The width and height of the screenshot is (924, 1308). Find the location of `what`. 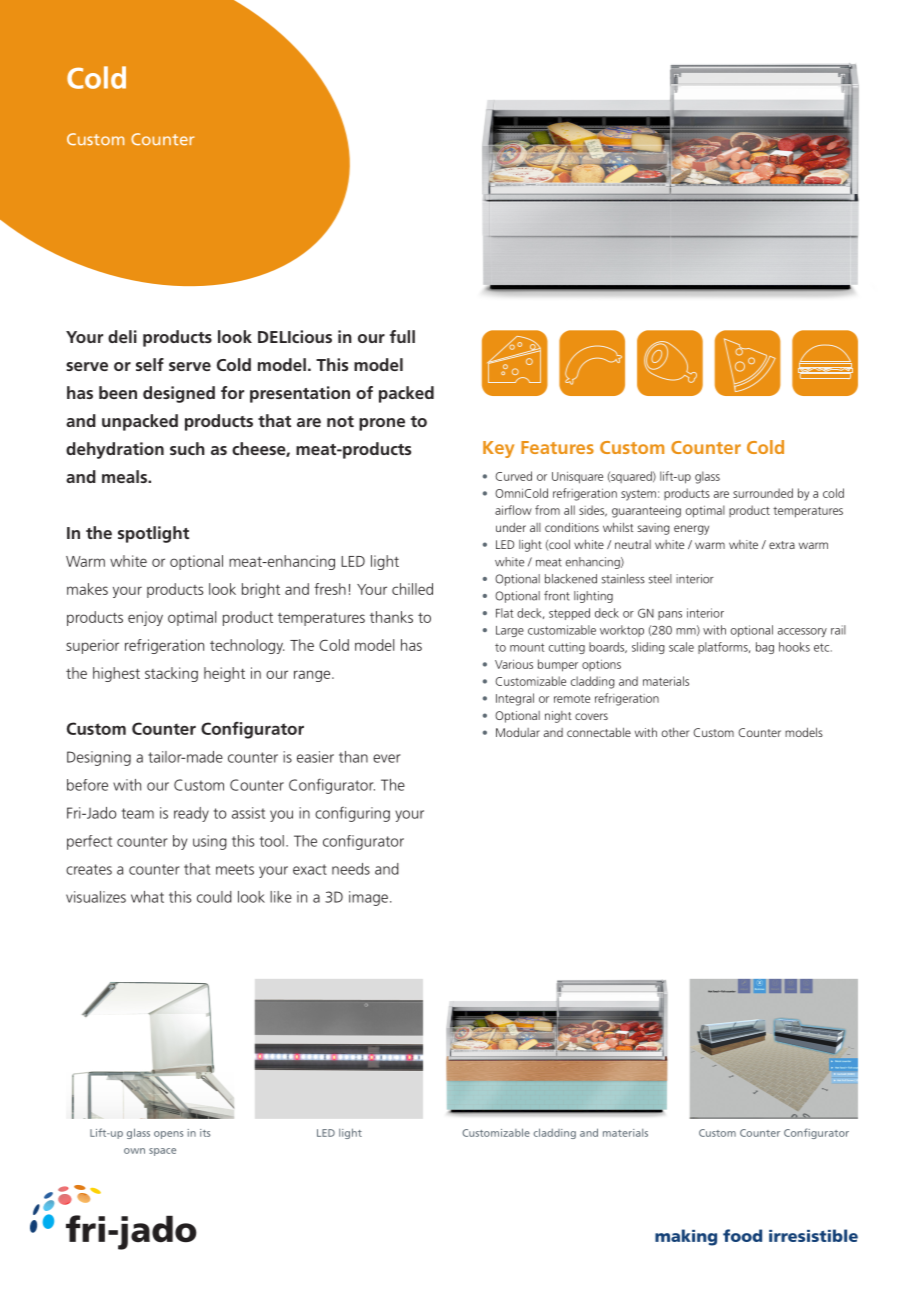

what is located at coordinates (147, 897).
